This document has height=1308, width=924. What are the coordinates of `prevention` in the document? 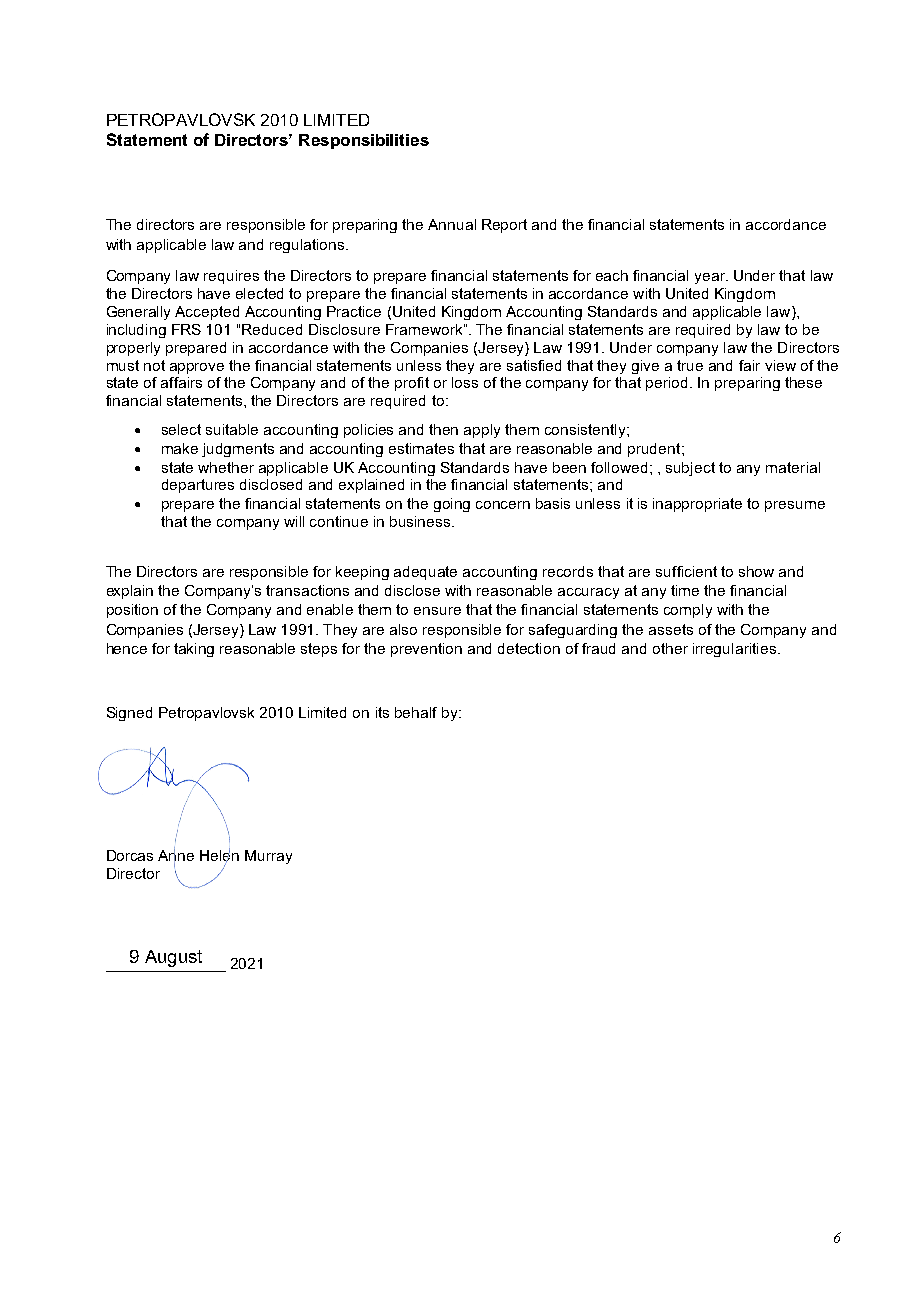 It's located at (426, 650).
